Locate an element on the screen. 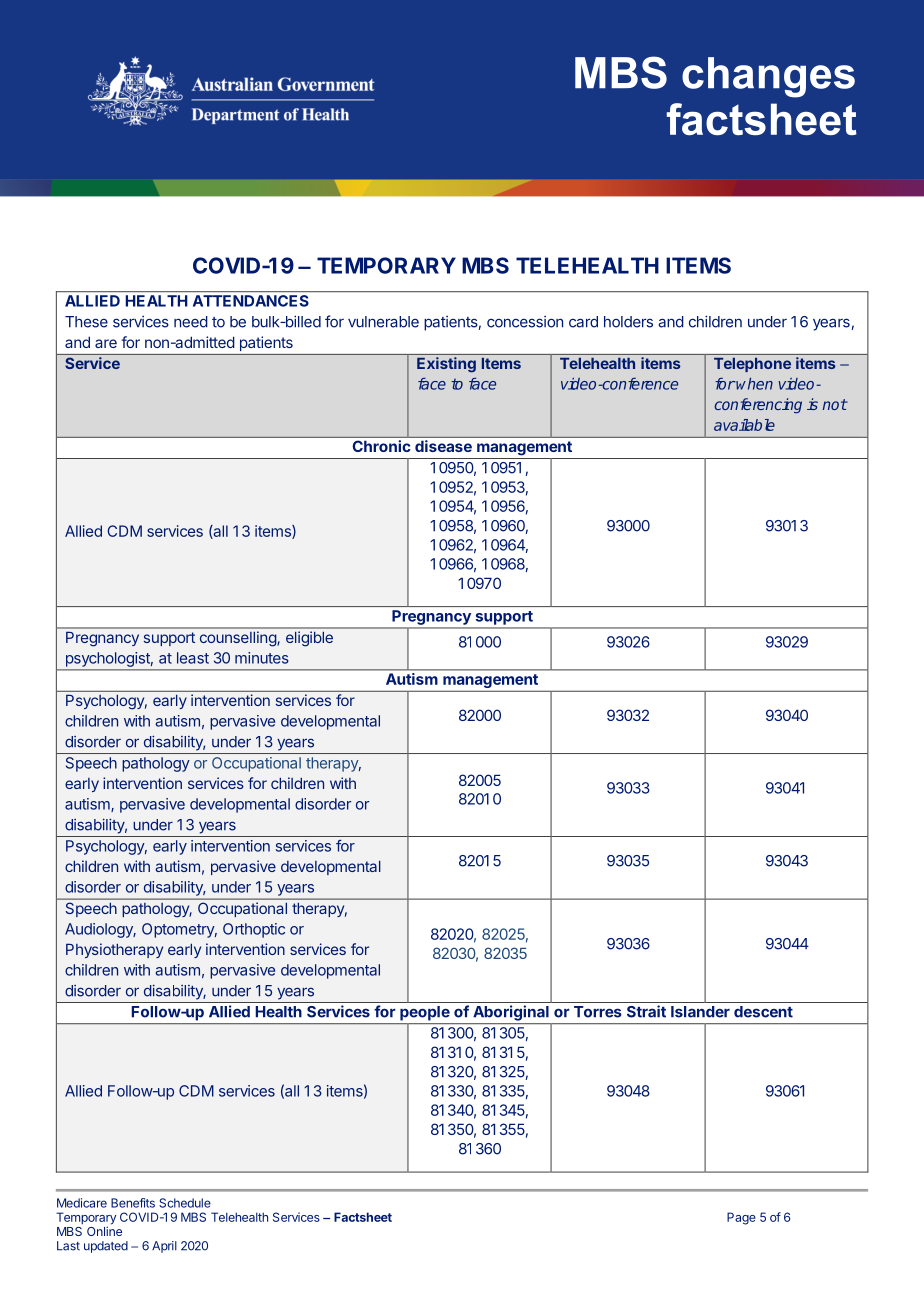 This screenshot has height=1308, width=924. vulnerable is located at coordinates (383, 322).
